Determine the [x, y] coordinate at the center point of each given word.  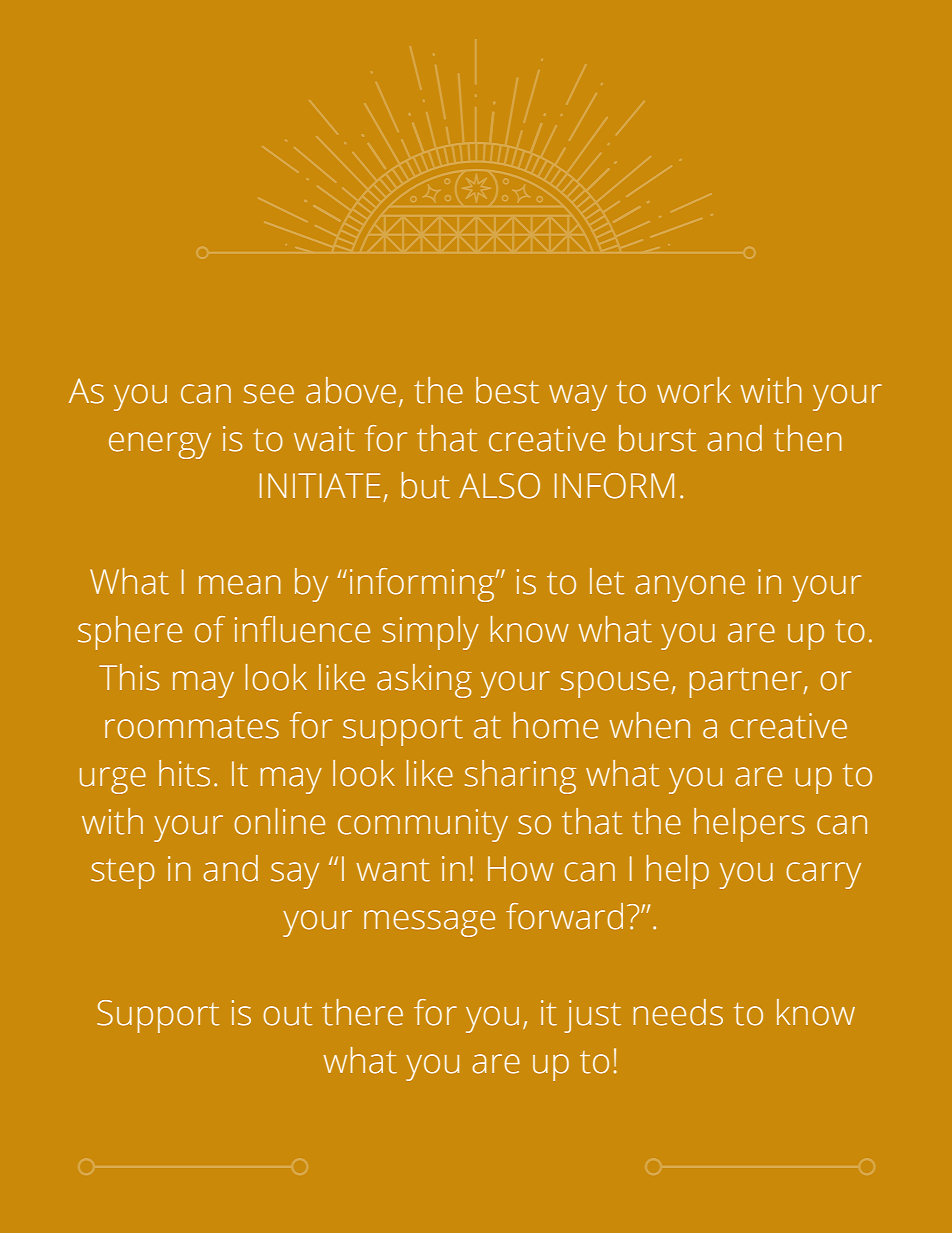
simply [430, 633]
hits [184, 773]
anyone [690, 588]
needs [678, 1012]
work [694, 390]
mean [240, 585]
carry [823, 875]
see [269, 394]
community [423, 825]
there [362, 1012]
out [287, 1014]
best [507, 390]
